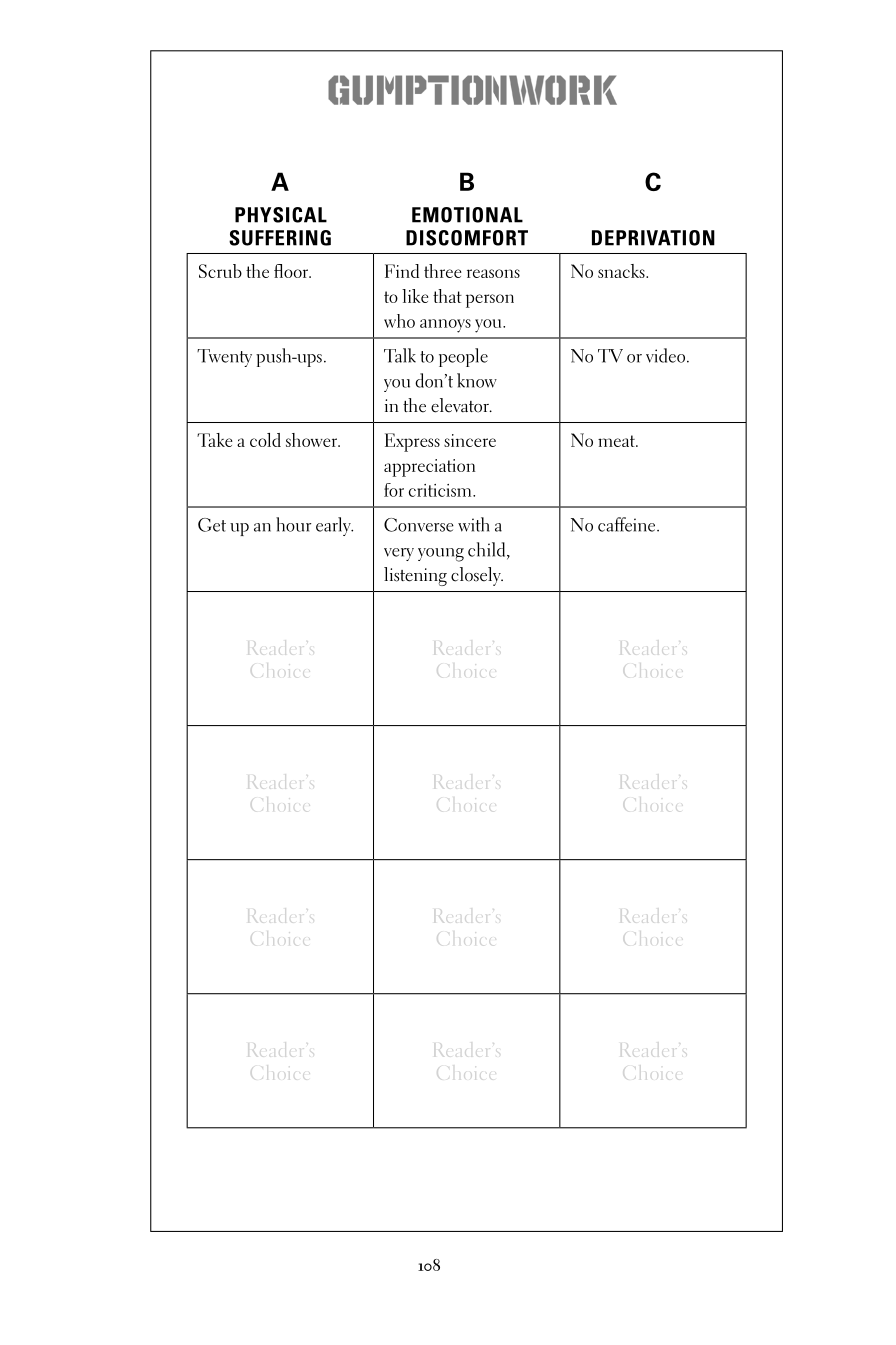  Describe the element at coordinates (628, 524) in the screenshot. I see `caffeine` at that location.
